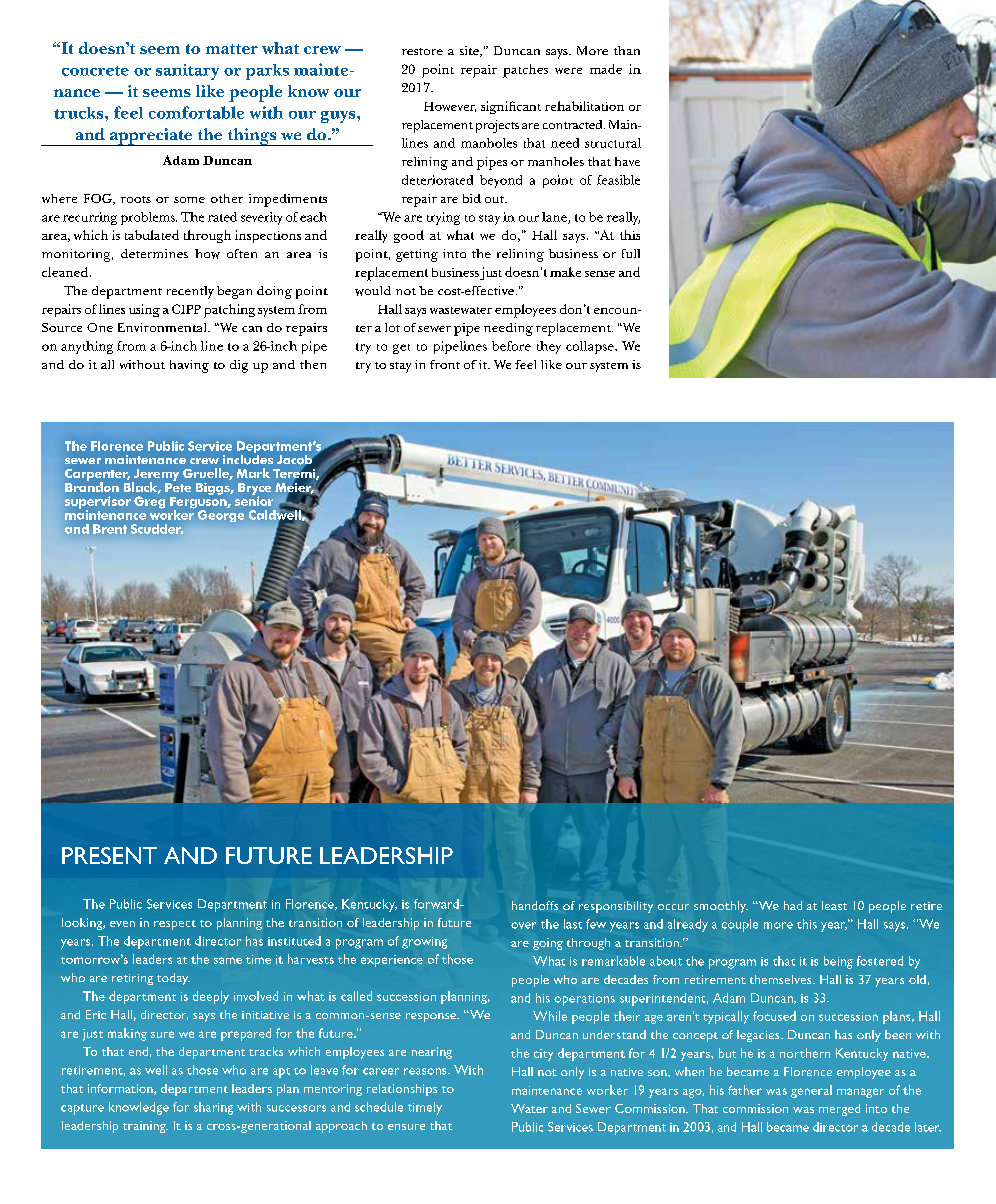 The image size is (996, 1204). I want to click on general, so click(811, 1091).
